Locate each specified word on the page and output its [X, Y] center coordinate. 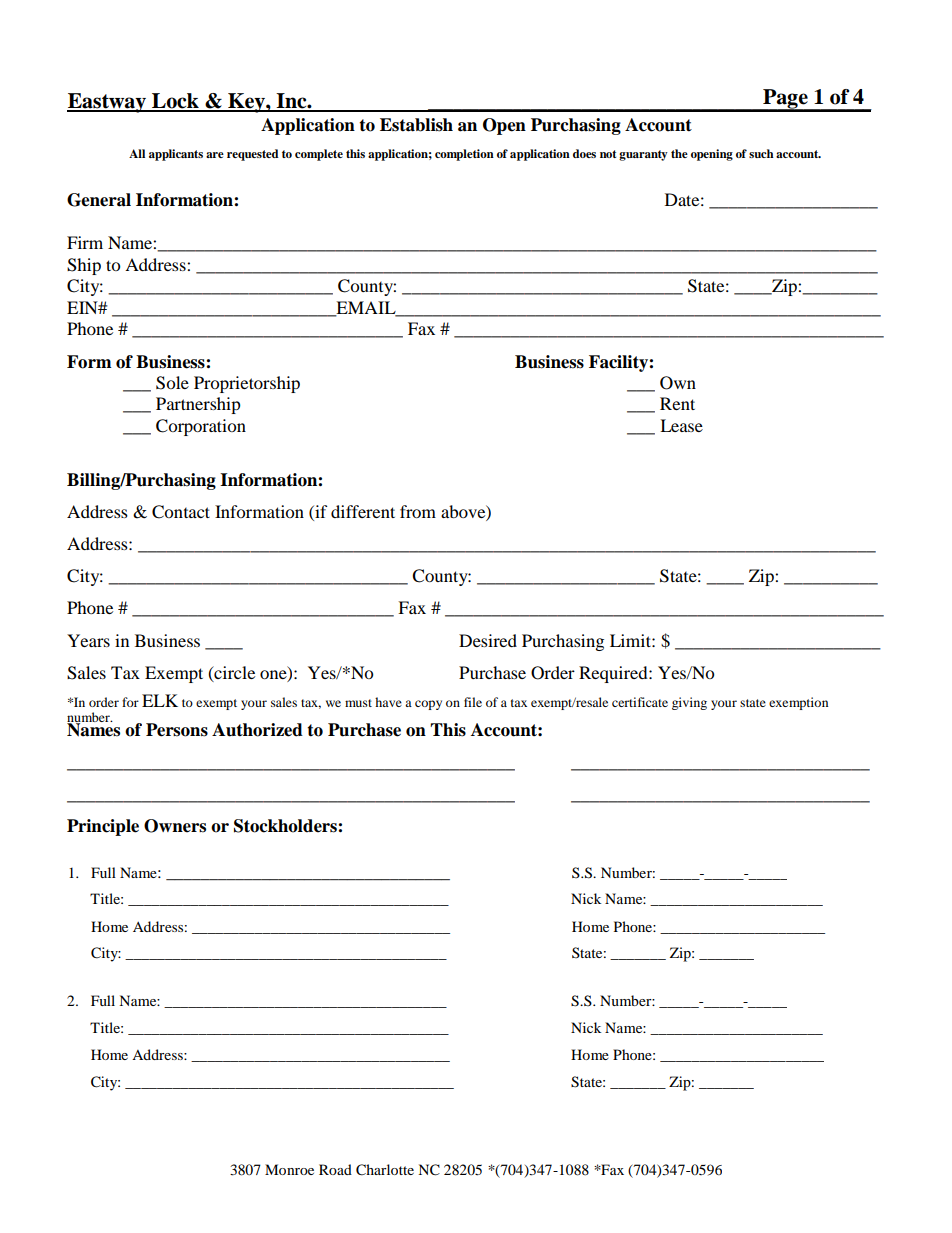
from [418, 511]
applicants [176, 155]
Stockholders [286, 826]
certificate [640, 702]
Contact [181, 512]
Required [614, 674]
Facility [619, 363]
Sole [172, 383]
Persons [177, 730]
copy [428, 705]
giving [689, 703]
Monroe [289, 1169]
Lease [681, 425]
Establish [416, 125]
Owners [175, 826]
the [679, 153]
